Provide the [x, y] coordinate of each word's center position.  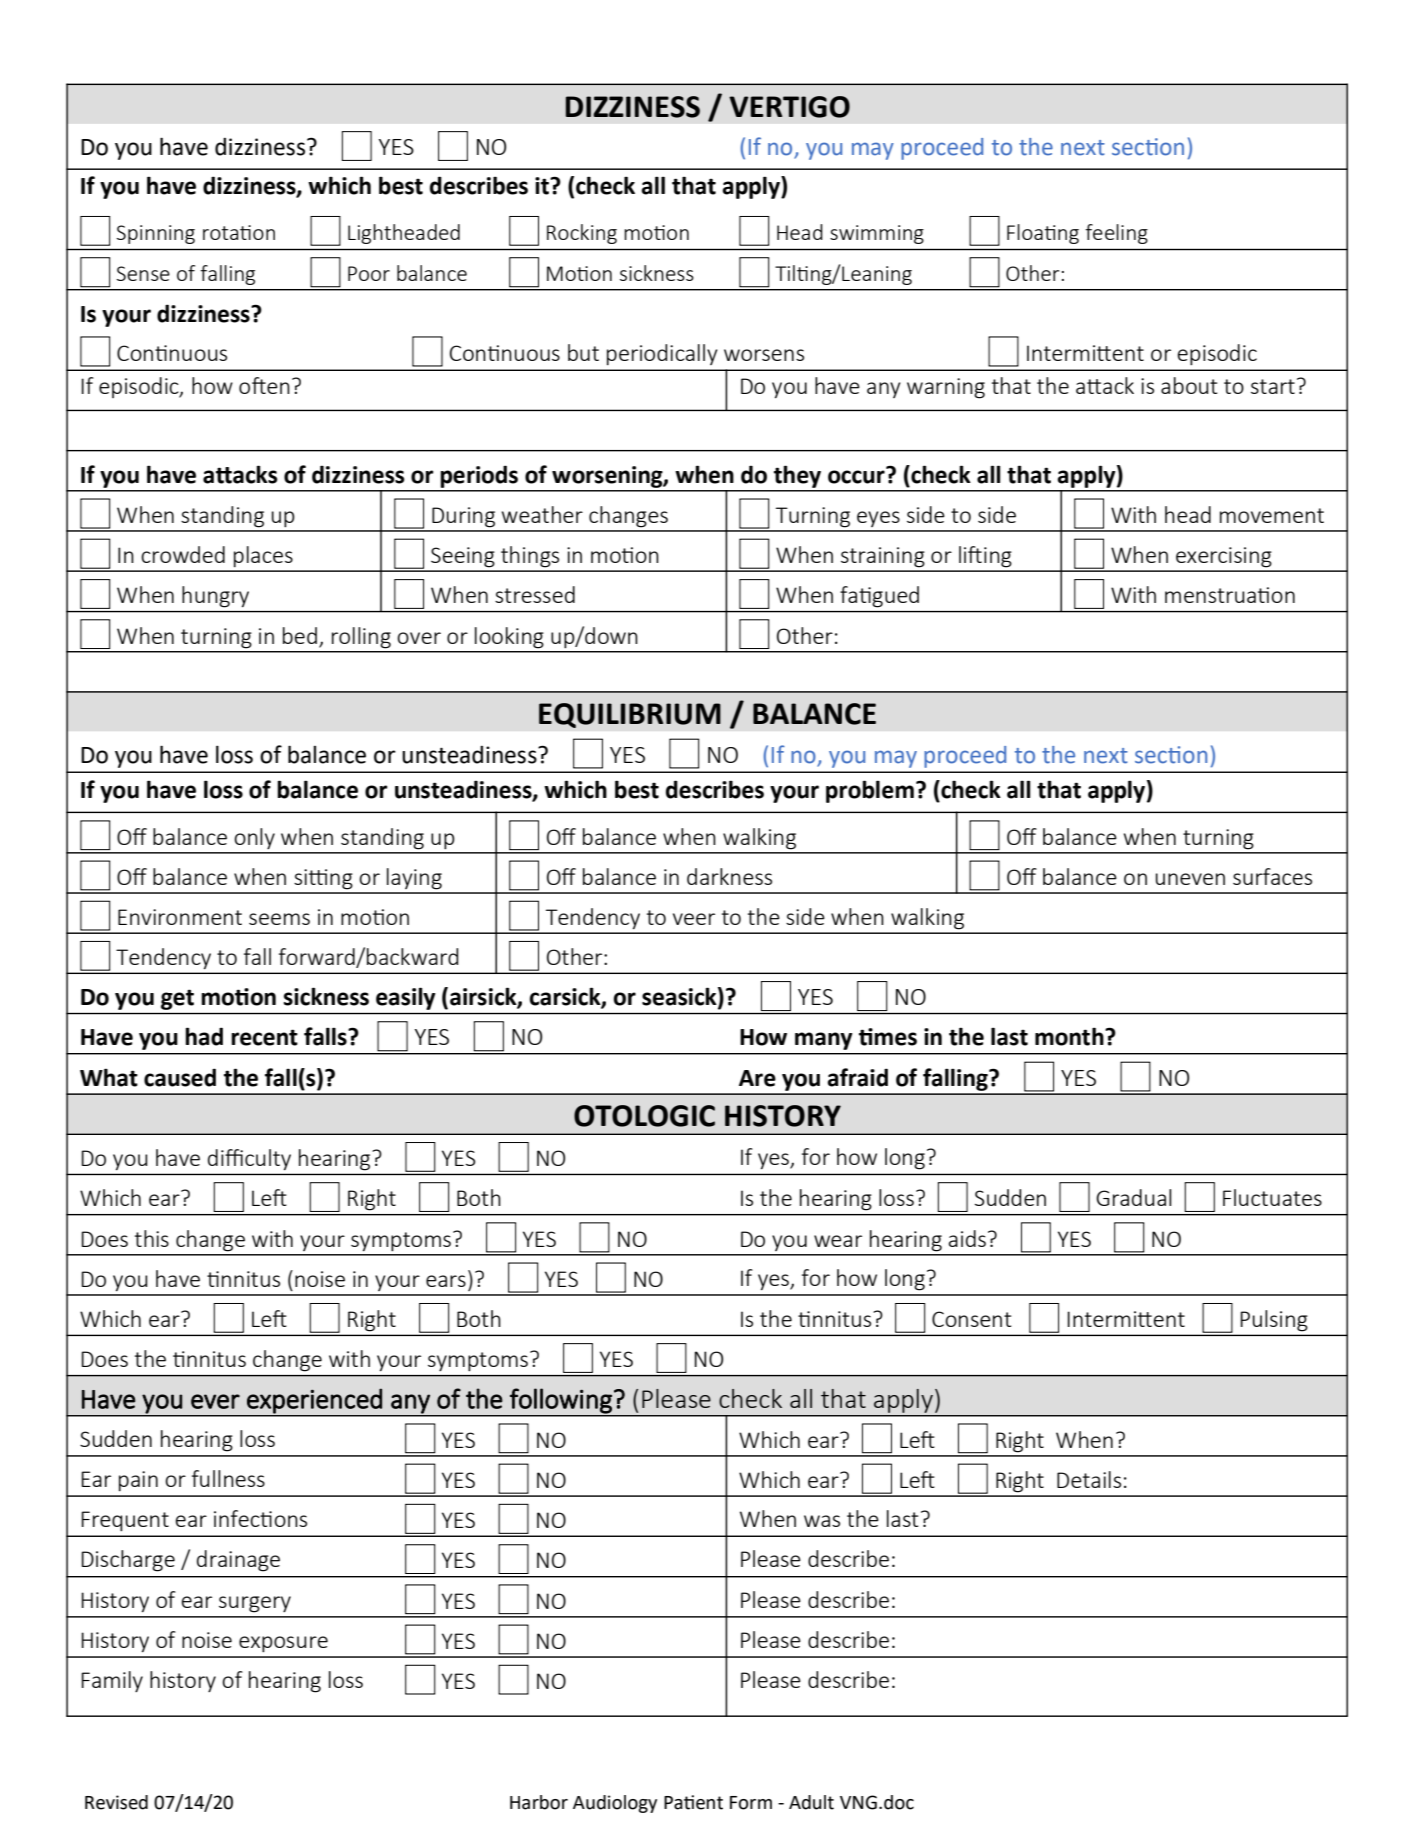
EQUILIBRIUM [630, 715]
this [152, 1238]
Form [751, 1803]
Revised [116, 1802]
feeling [1116, 234]
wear [838, 1241]
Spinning [155, 234]
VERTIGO [789, 107]
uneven [1190, 879]
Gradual [1134, 1197]
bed [300, 635]
